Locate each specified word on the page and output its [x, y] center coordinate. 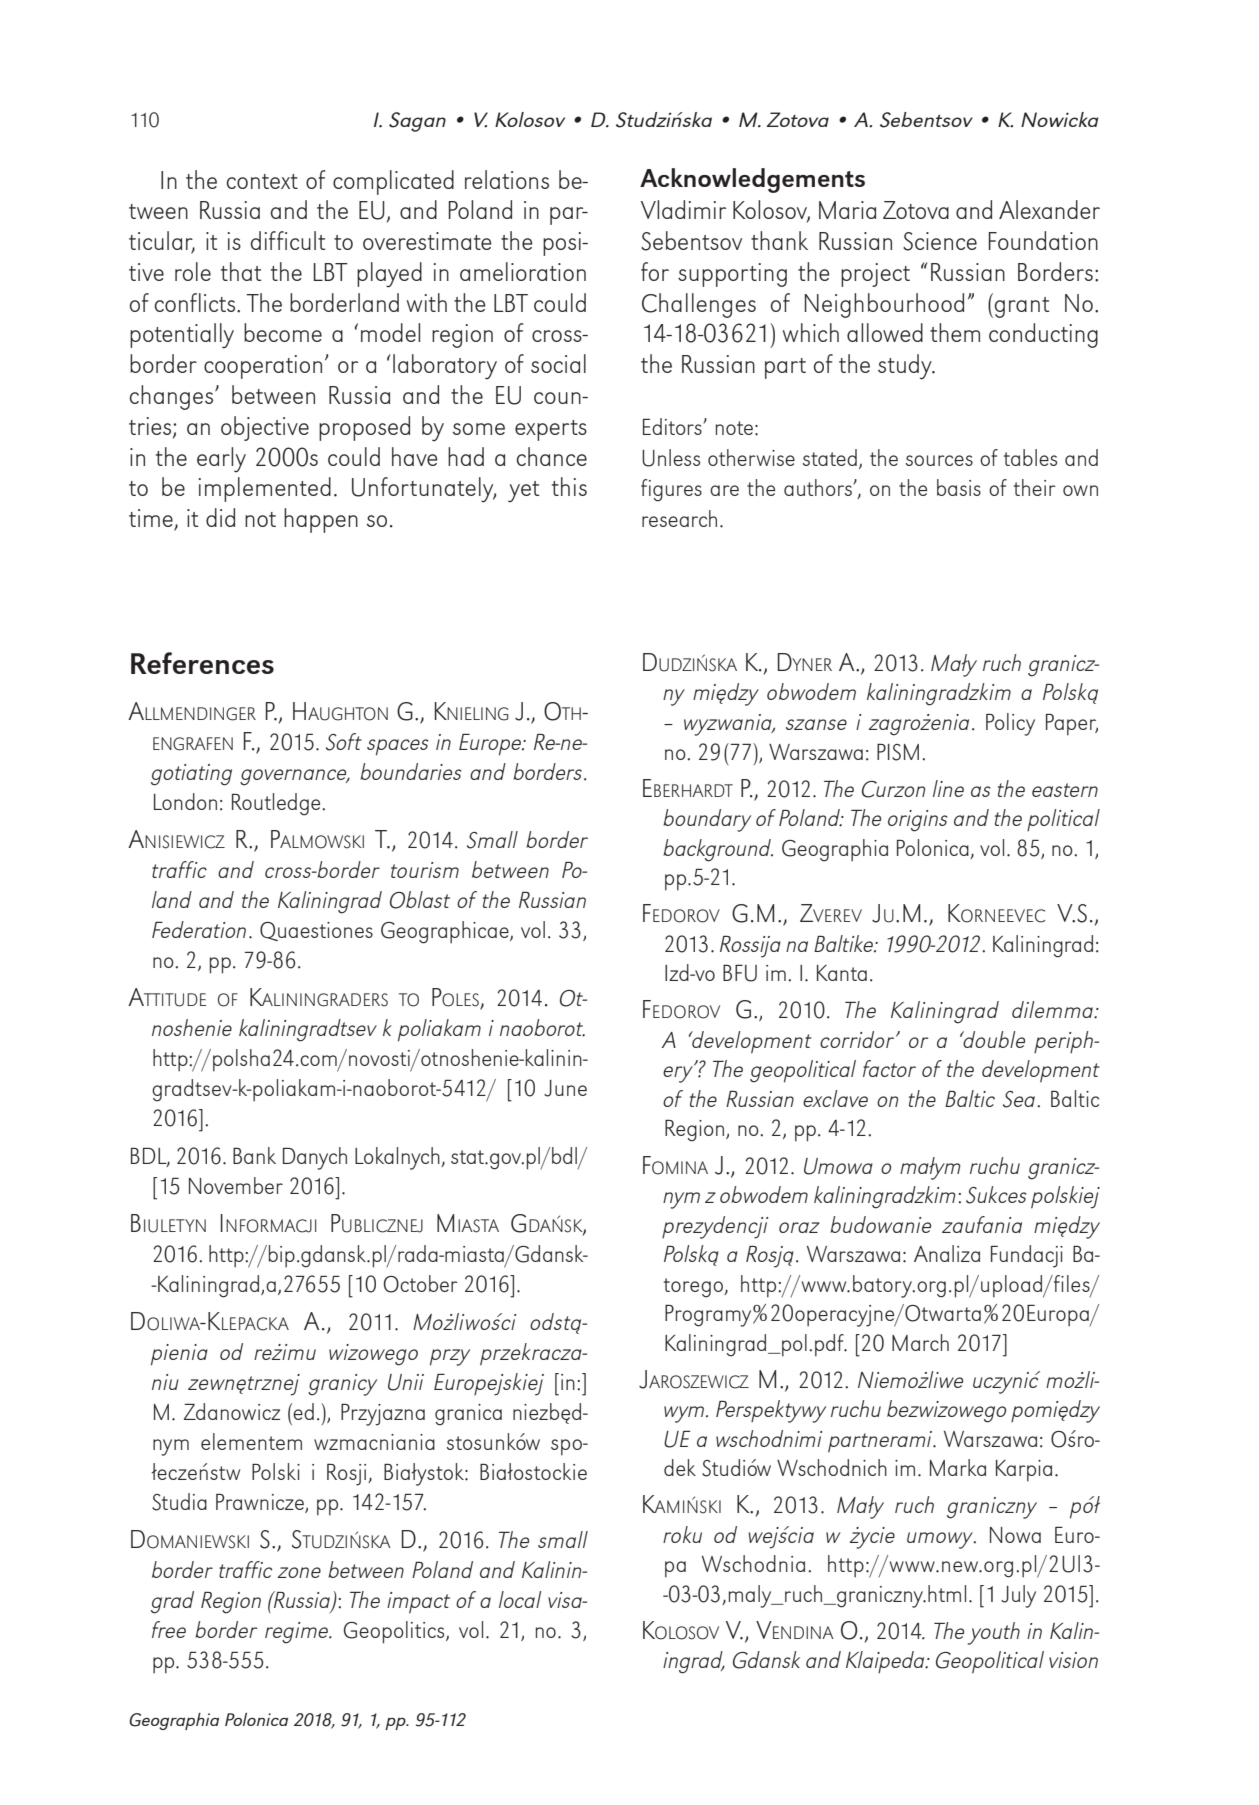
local [520, 1599]
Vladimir [683, 209]
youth [993, 1633]
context [262, 181]
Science [940, 241]
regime [298, 1633]
